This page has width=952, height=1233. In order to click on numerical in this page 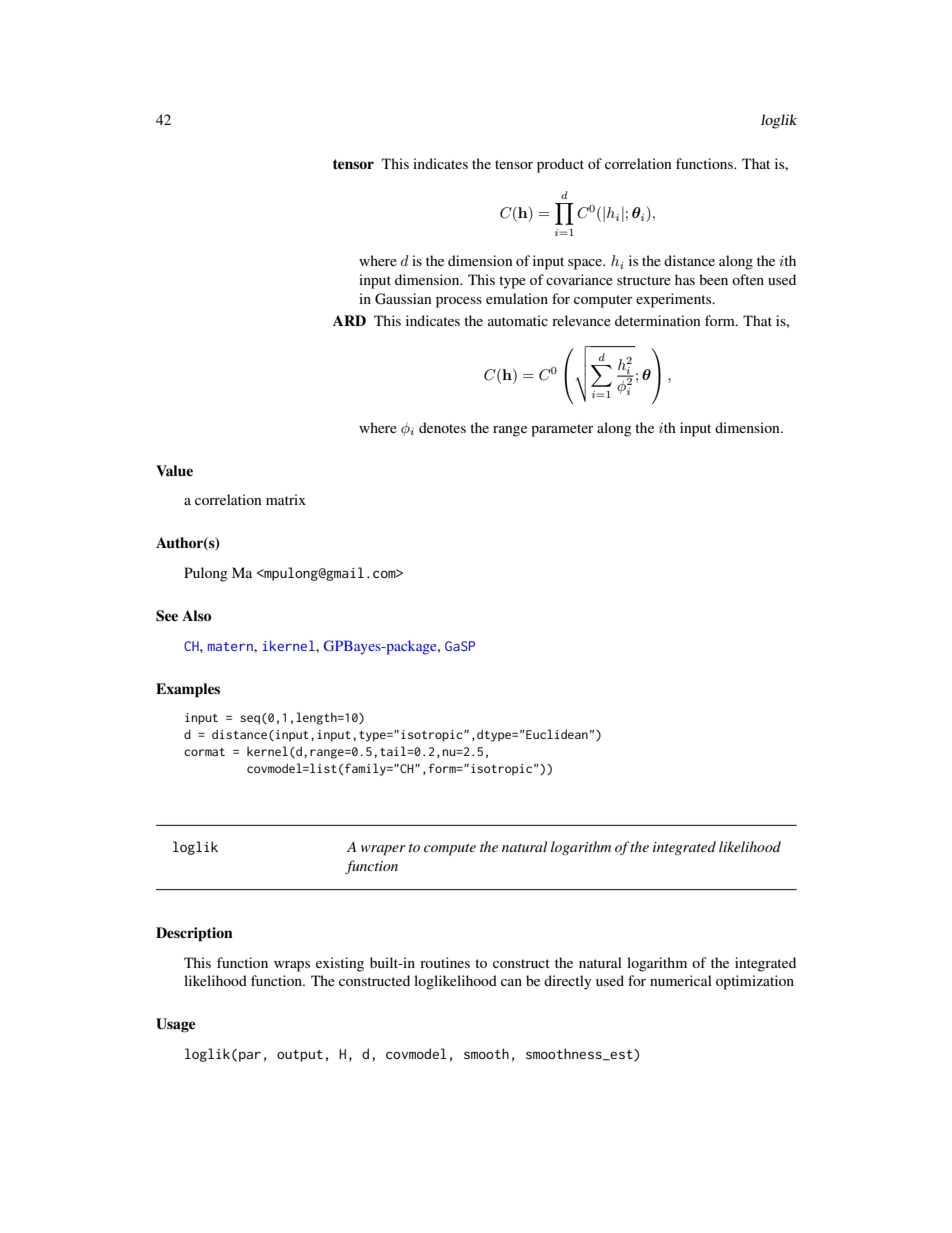, I will do `click(681, 980)`.
